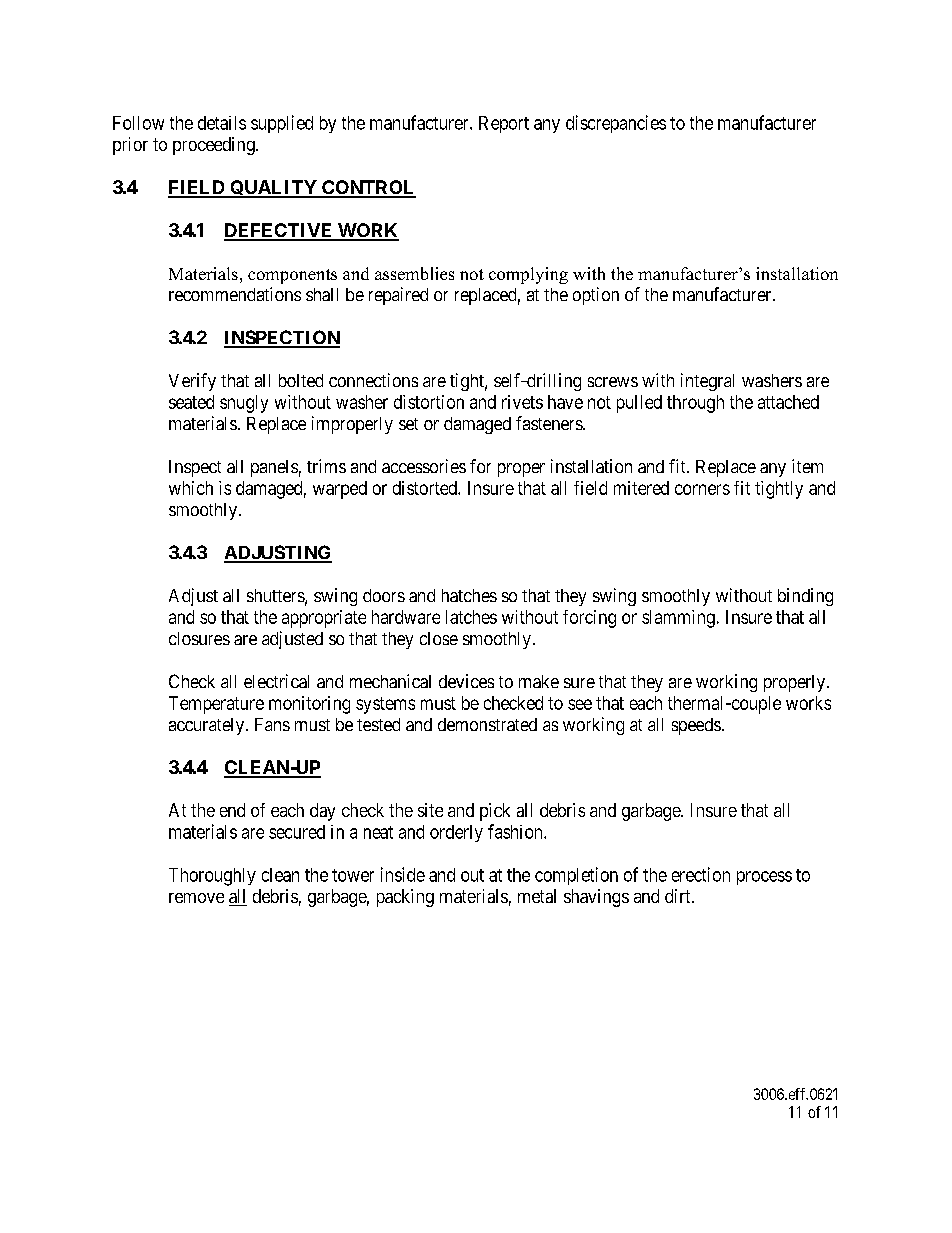 The height and width of the document is (1233, 952). Describe the element at coordinates (678, 619) in the document. I see `slamming` at that location.
